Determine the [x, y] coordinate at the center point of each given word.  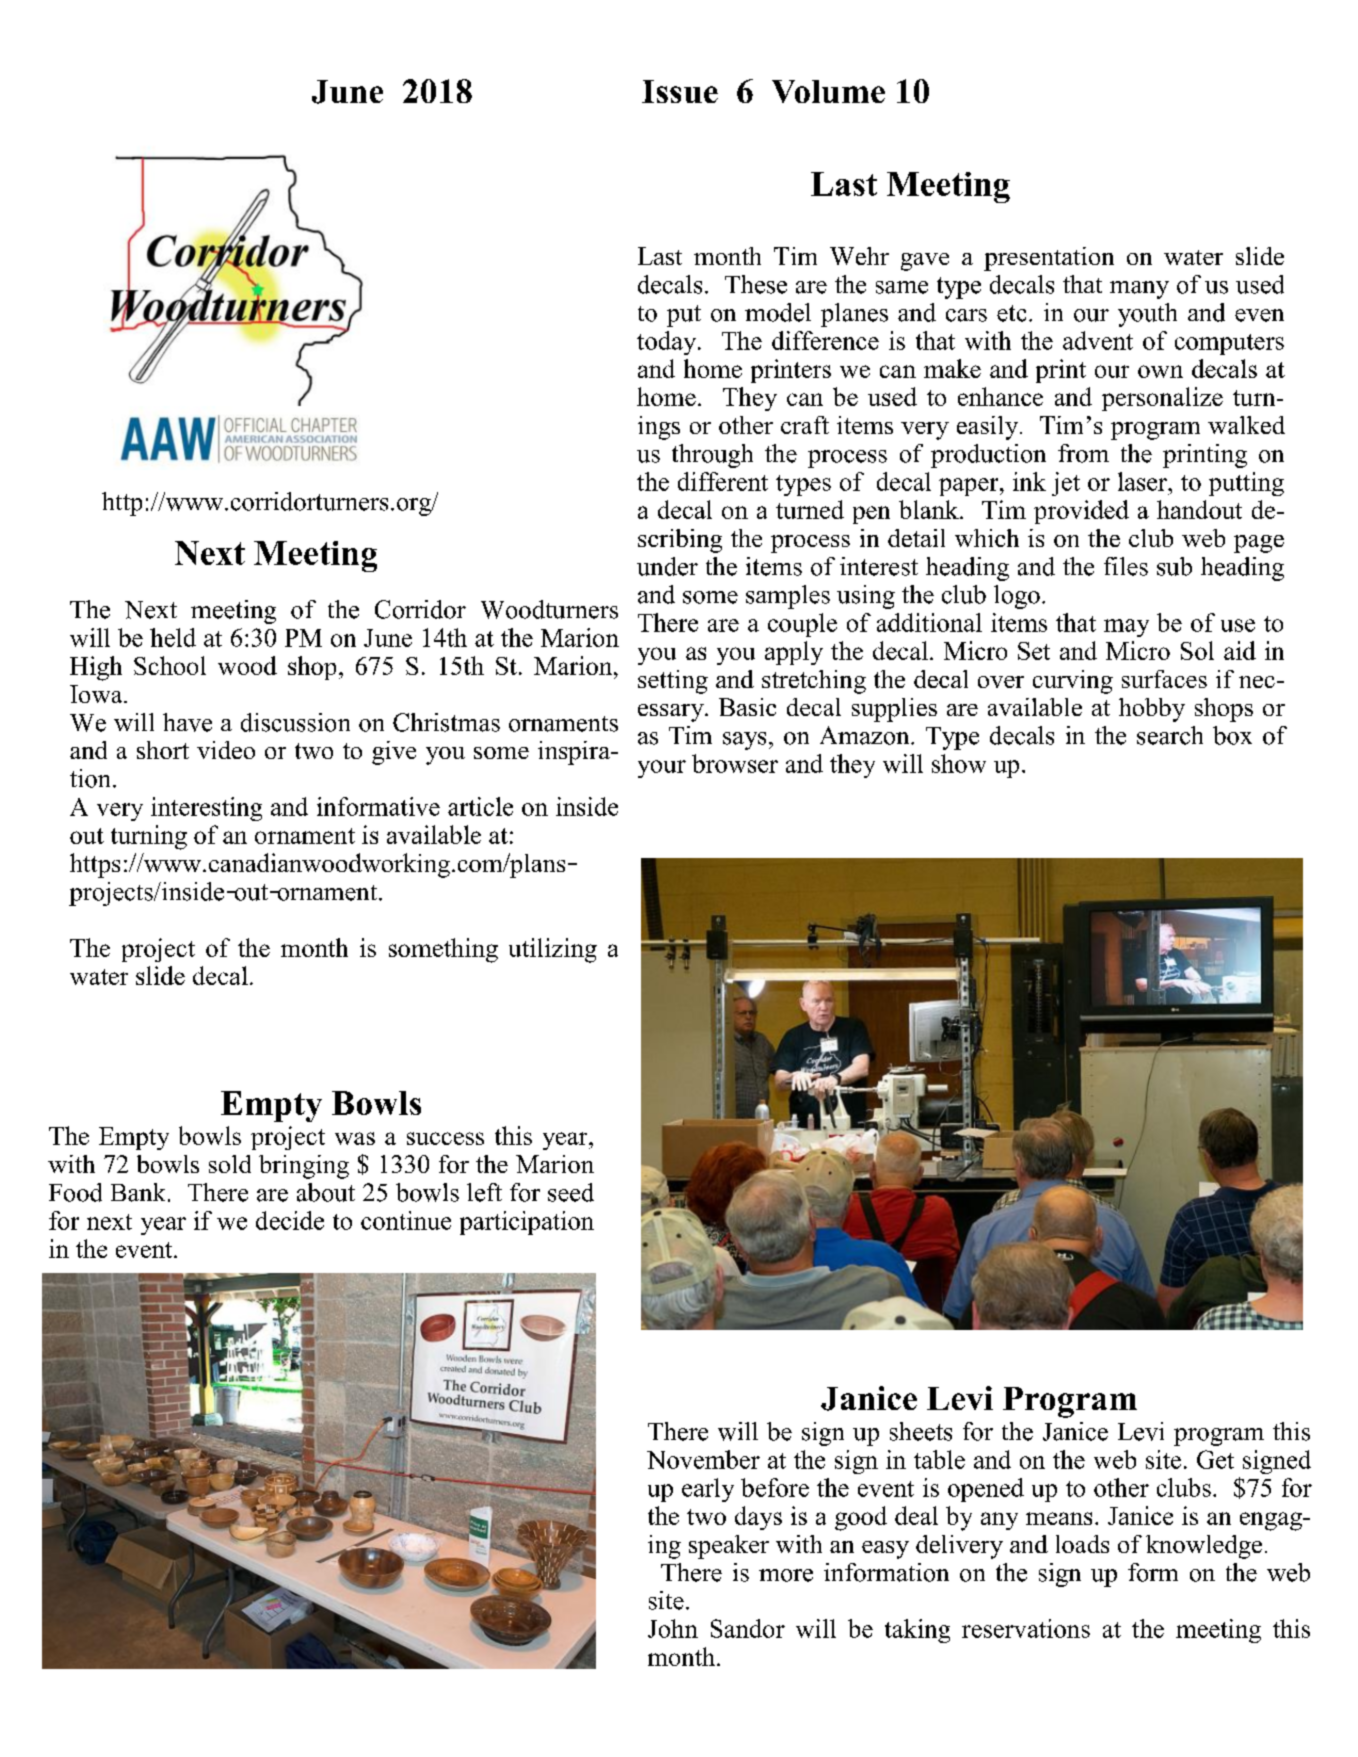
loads [1082, 1544]
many [1139, 290]
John [673, 1628]
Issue [680, 91]
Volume [828, 91]
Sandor [748, 1628]
